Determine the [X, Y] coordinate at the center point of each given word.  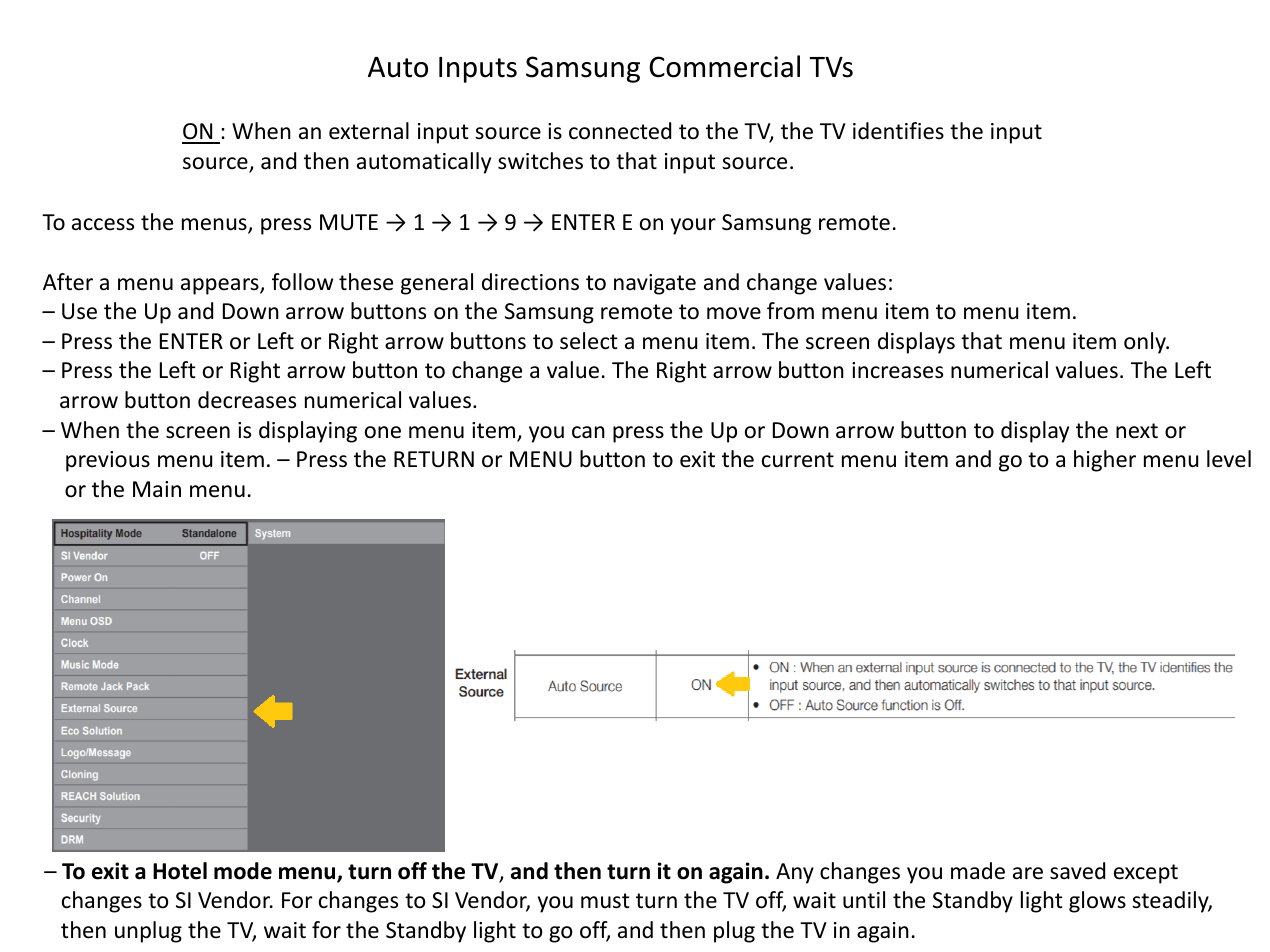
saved [1077, 871]
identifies [898, 131]
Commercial [724, 66]
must [605, 901]
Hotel [180, 871]
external [369, 131]
